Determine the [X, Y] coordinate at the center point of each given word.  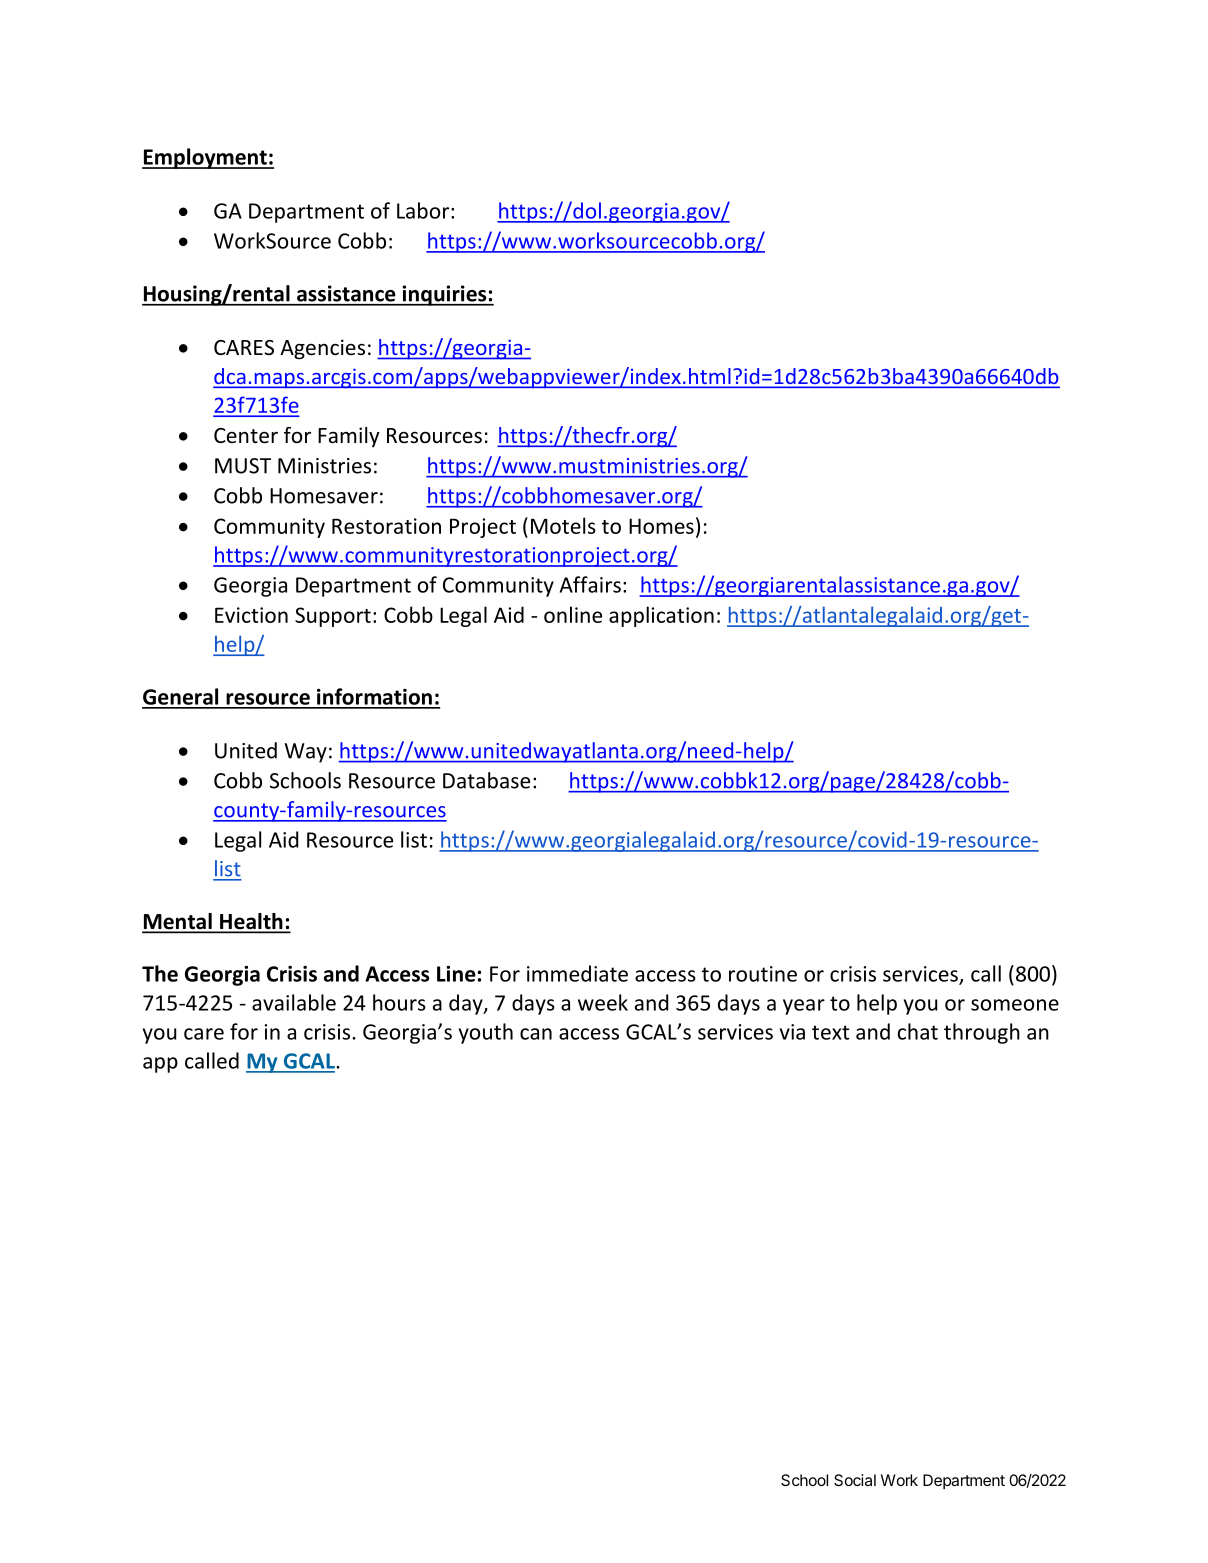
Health [251, 922]
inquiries [444, 295]
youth [486, 1033]
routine [763, 974]
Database [486, 780]
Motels [563, 525]
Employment [205, 158]
